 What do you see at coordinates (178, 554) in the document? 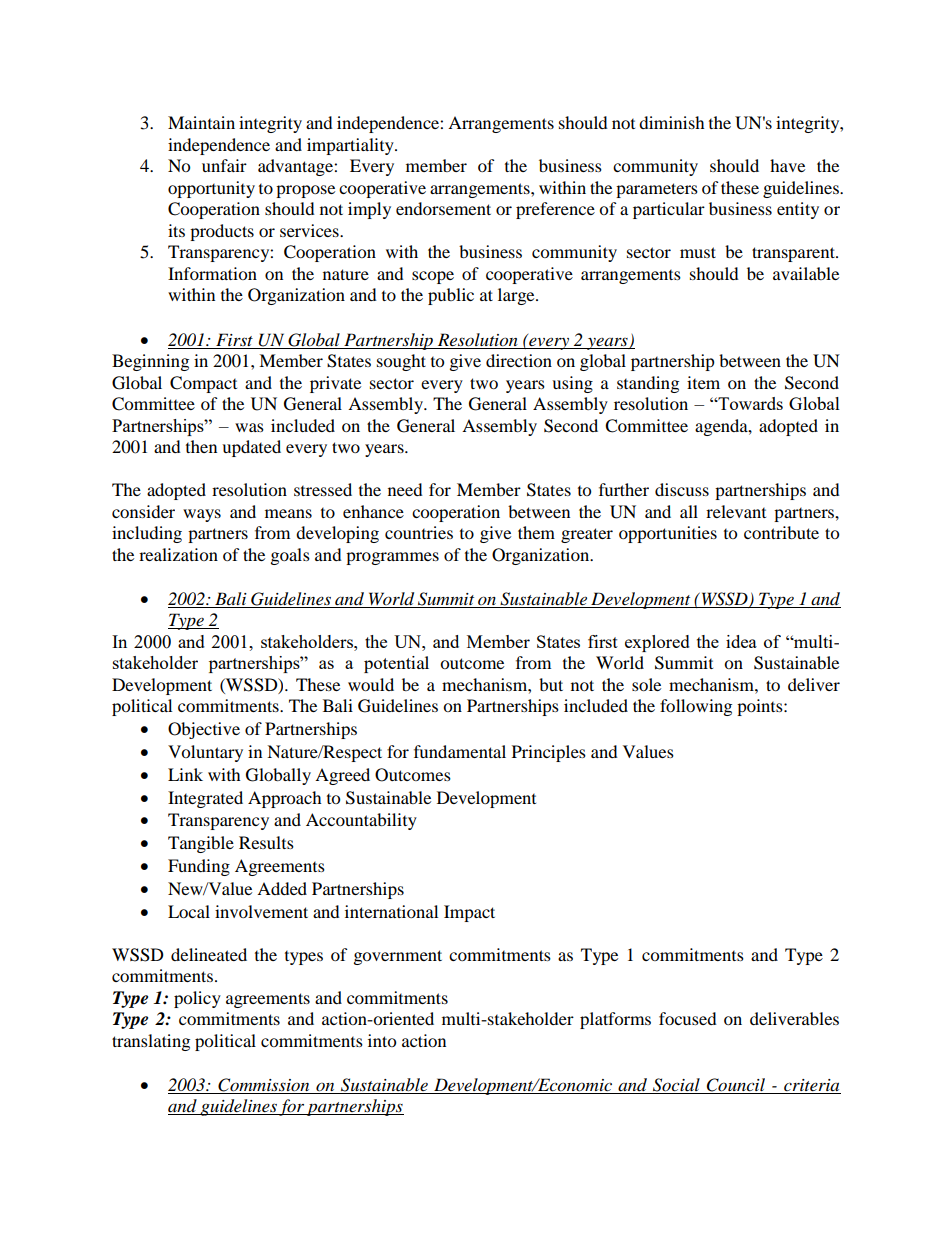
I see `realization` at bounding box center [178, 554].
